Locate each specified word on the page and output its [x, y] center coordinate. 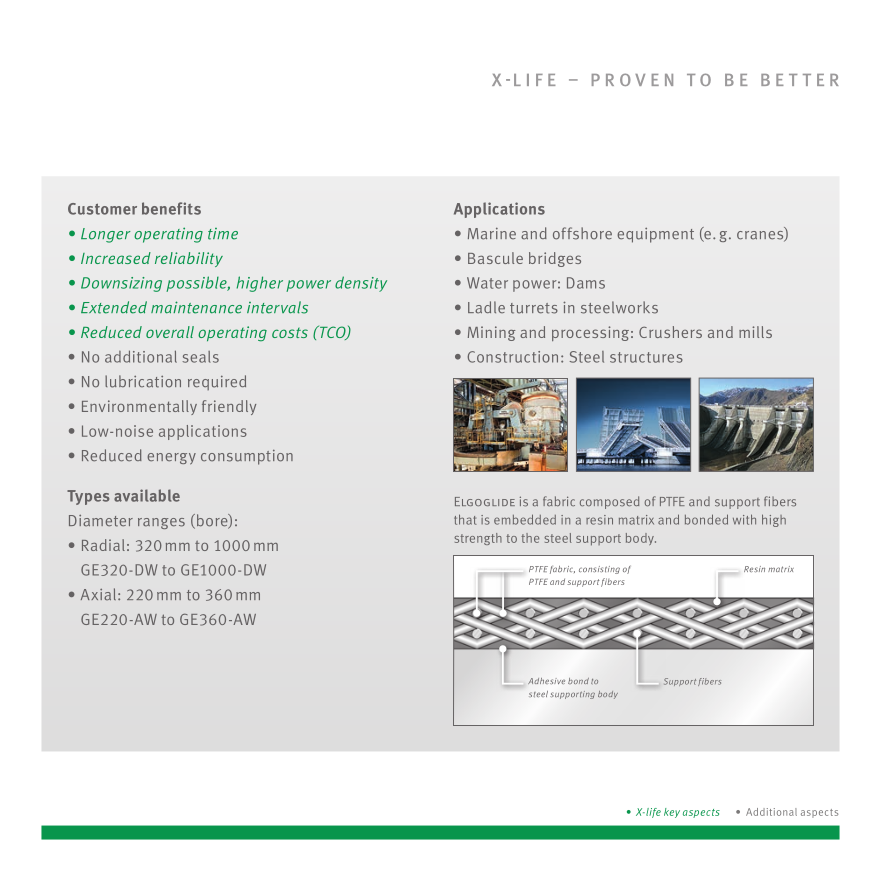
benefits [171, 208]
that [465, 519]
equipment [655, 235]
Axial [98, 594]
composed [609, 502]
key [672, 813]
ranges [161, 523]
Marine [492, 234]
